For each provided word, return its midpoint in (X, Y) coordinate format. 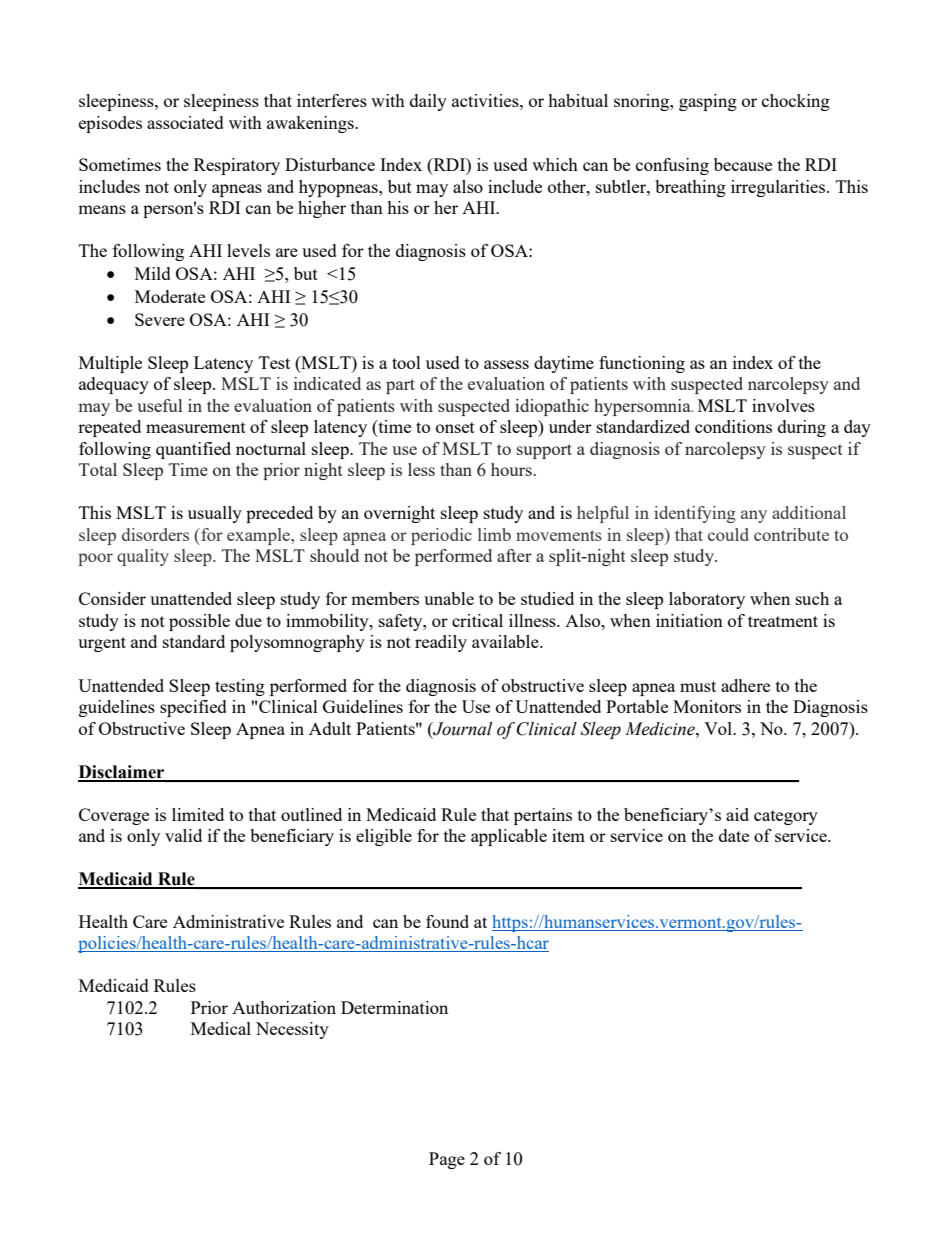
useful (159, 405)
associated (185, 122)
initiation (689, 620)
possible (199, 622)
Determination (394, 1007)
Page (447, 1160)
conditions (733, 426)
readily (441, 643)
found (447, 921)
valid (183, 835)
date (734, 835)
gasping (708, 102)
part (400, 386)
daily (428, 102)
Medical (221, 1028)
